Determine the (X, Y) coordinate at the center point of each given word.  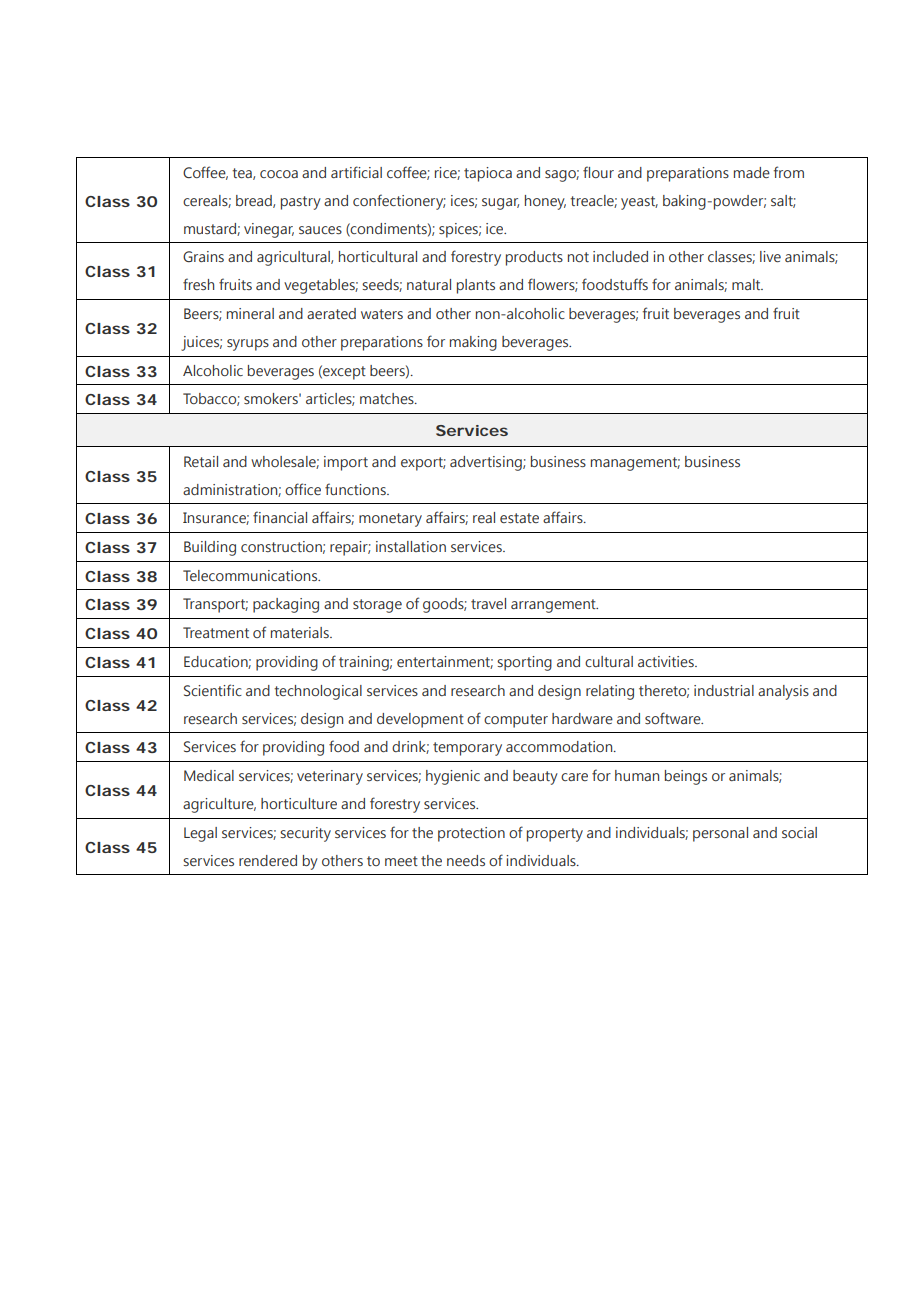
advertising (487, 463)
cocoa (279, 174)
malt (747, 284)
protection (471, 834)
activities (667, 661)
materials (301, 632)
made (752, 172)
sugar (500, 204)
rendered (268, 860)
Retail (201, 461)
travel (488, 603)
